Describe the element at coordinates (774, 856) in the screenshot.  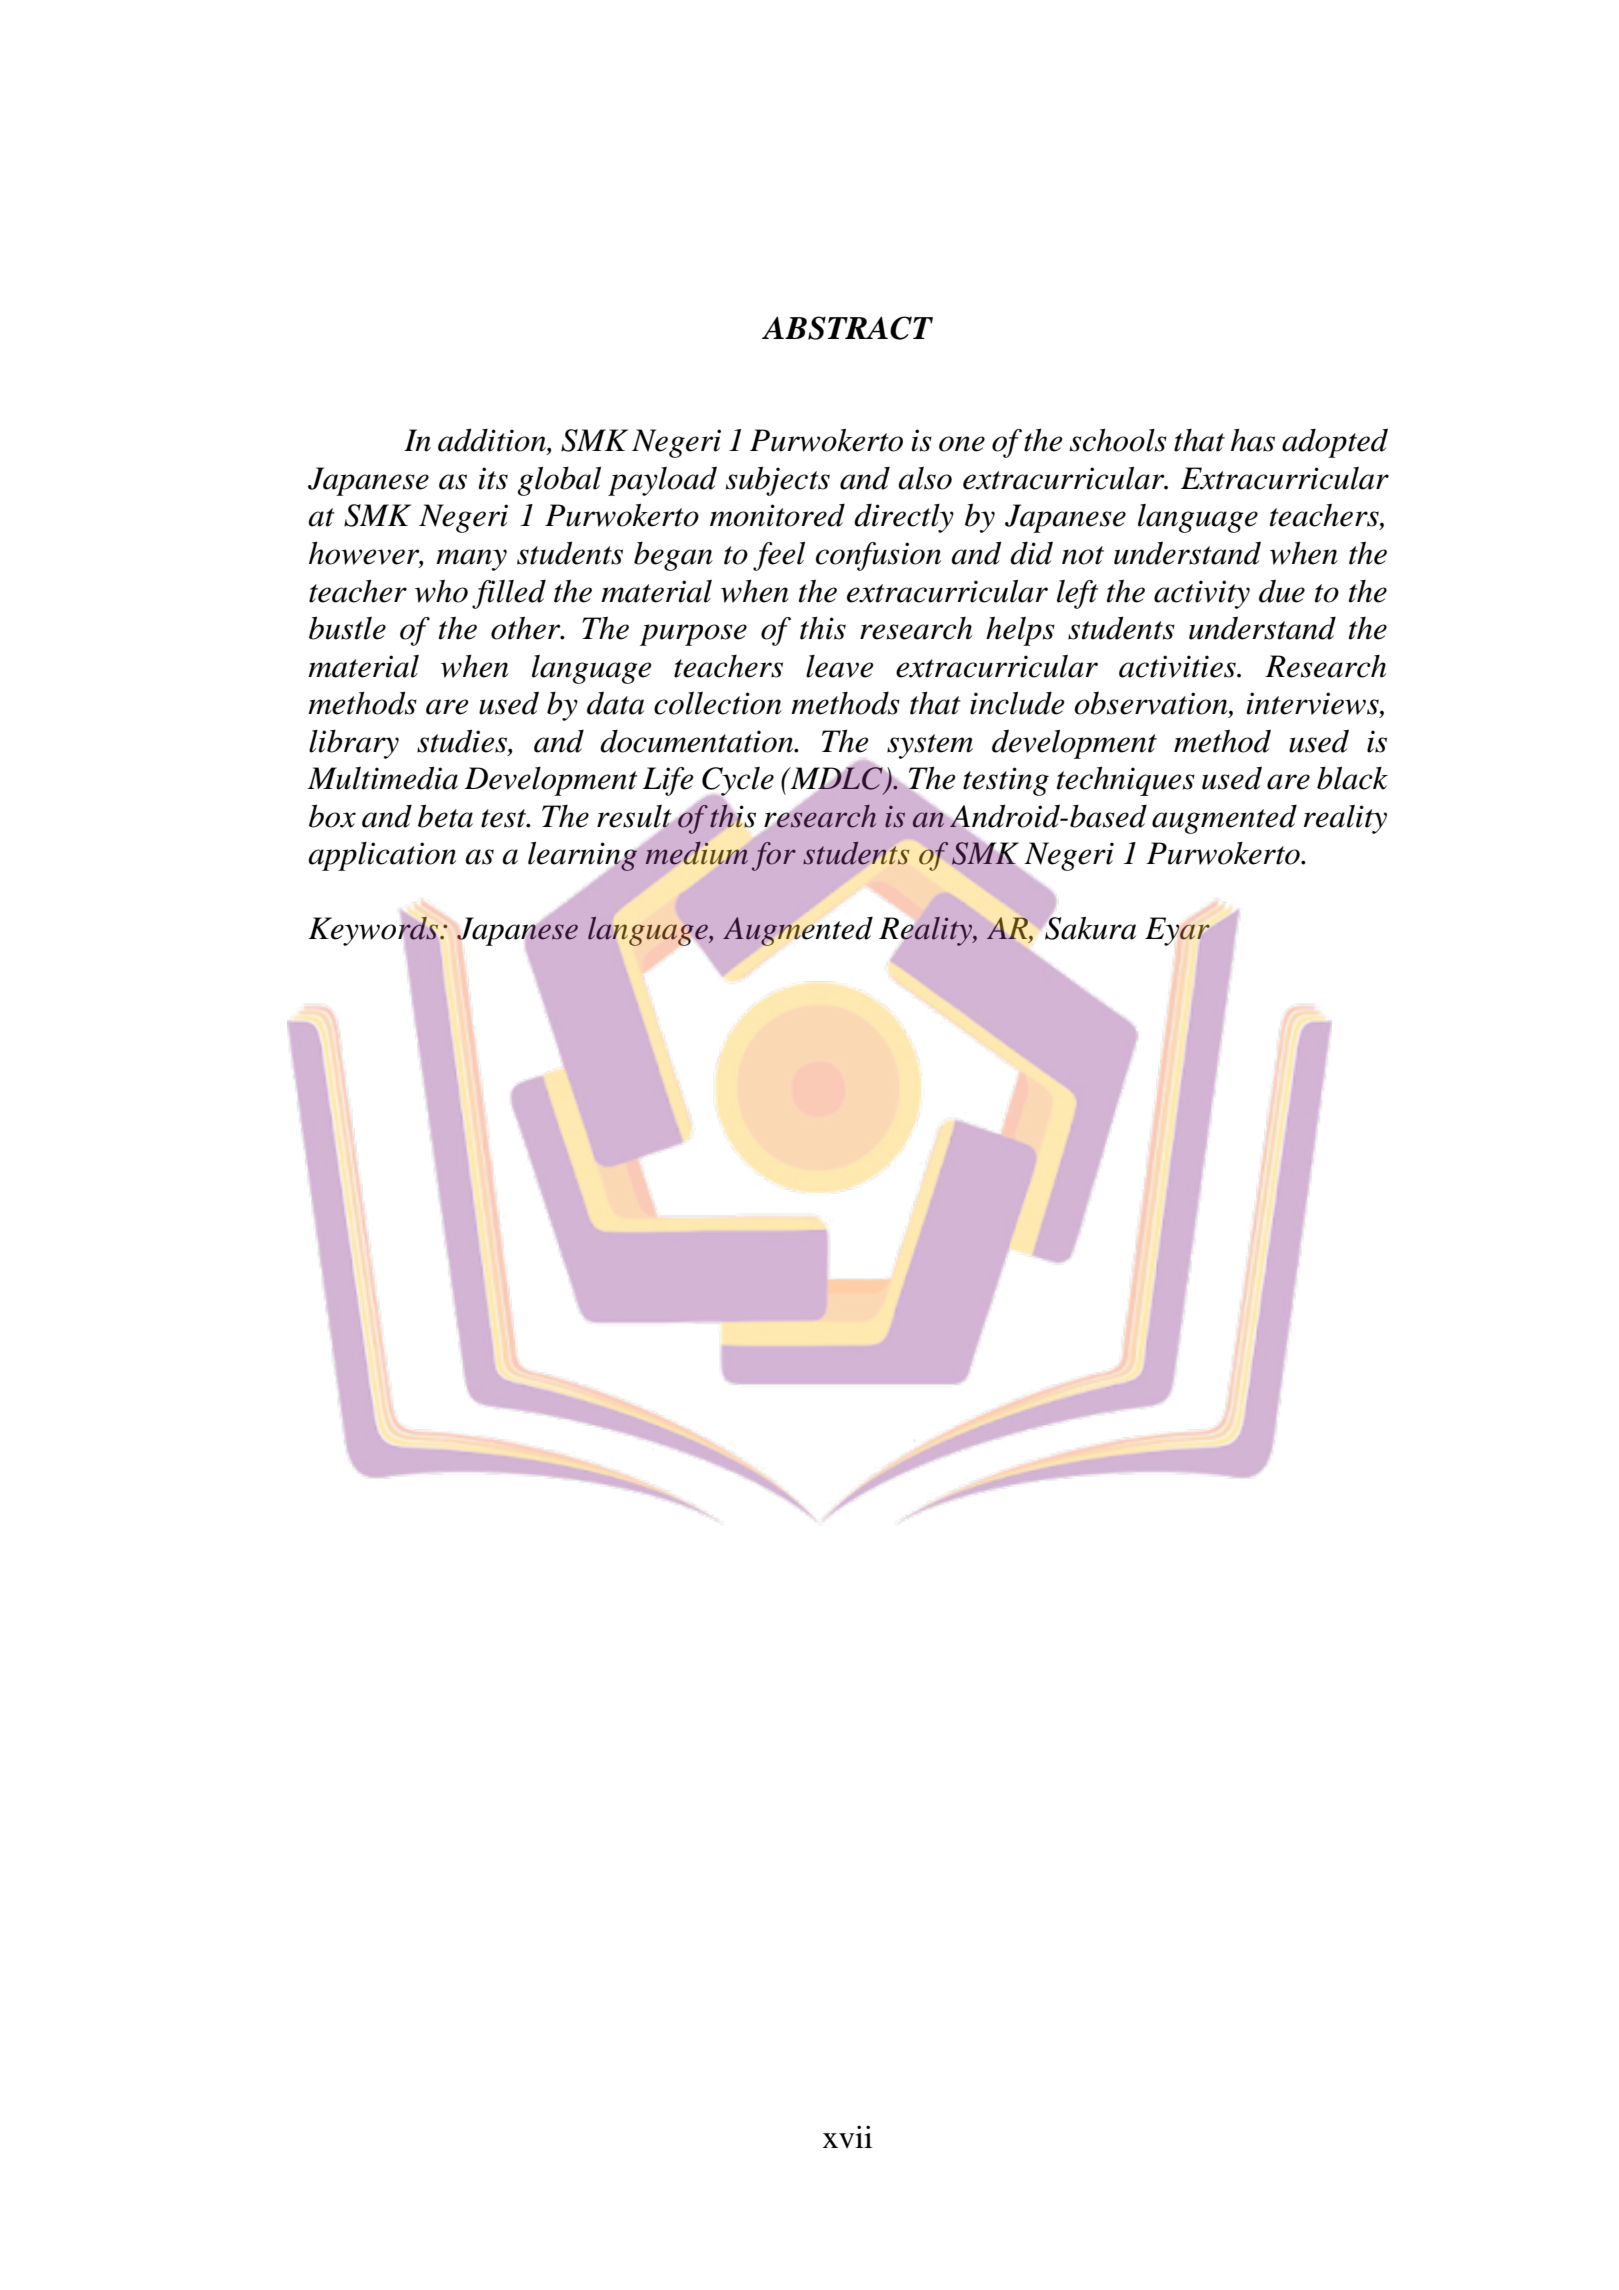
I see `for` at that location.
